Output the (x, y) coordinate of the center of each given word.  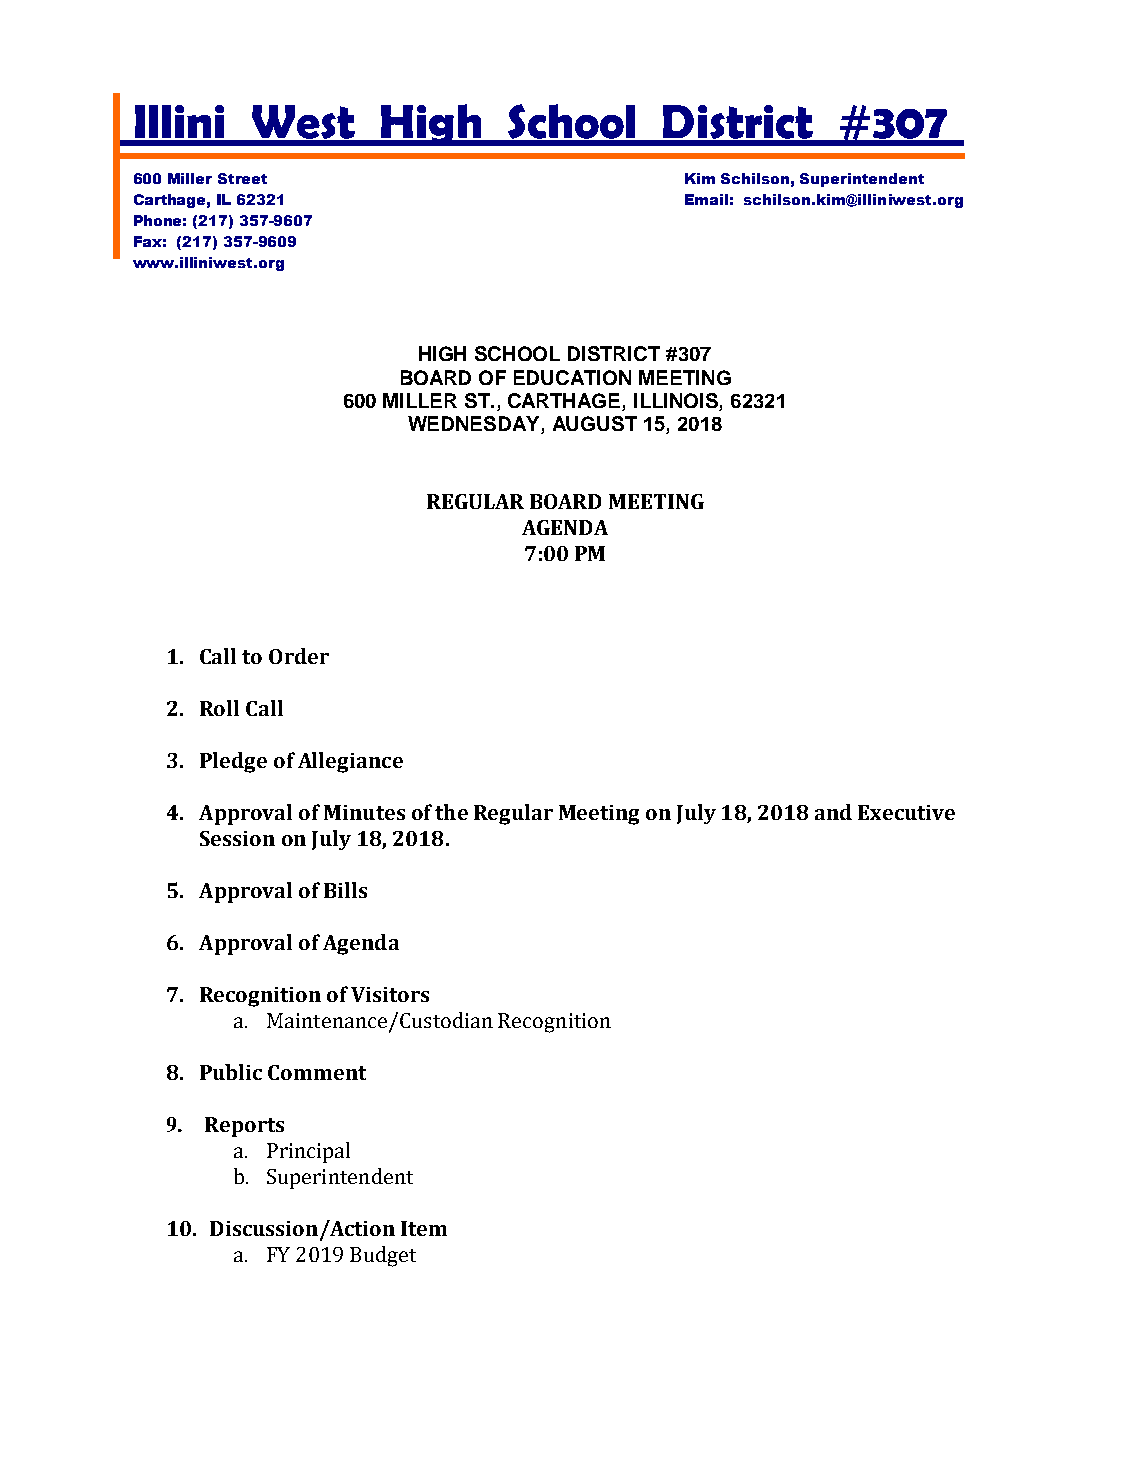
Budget (383, 1256)
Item (424, 1228)
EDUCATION (572, 377)
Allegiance (350, 762)
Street (242, 178)
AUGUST (595, 423)
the (451, 812)
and (833, 812)
